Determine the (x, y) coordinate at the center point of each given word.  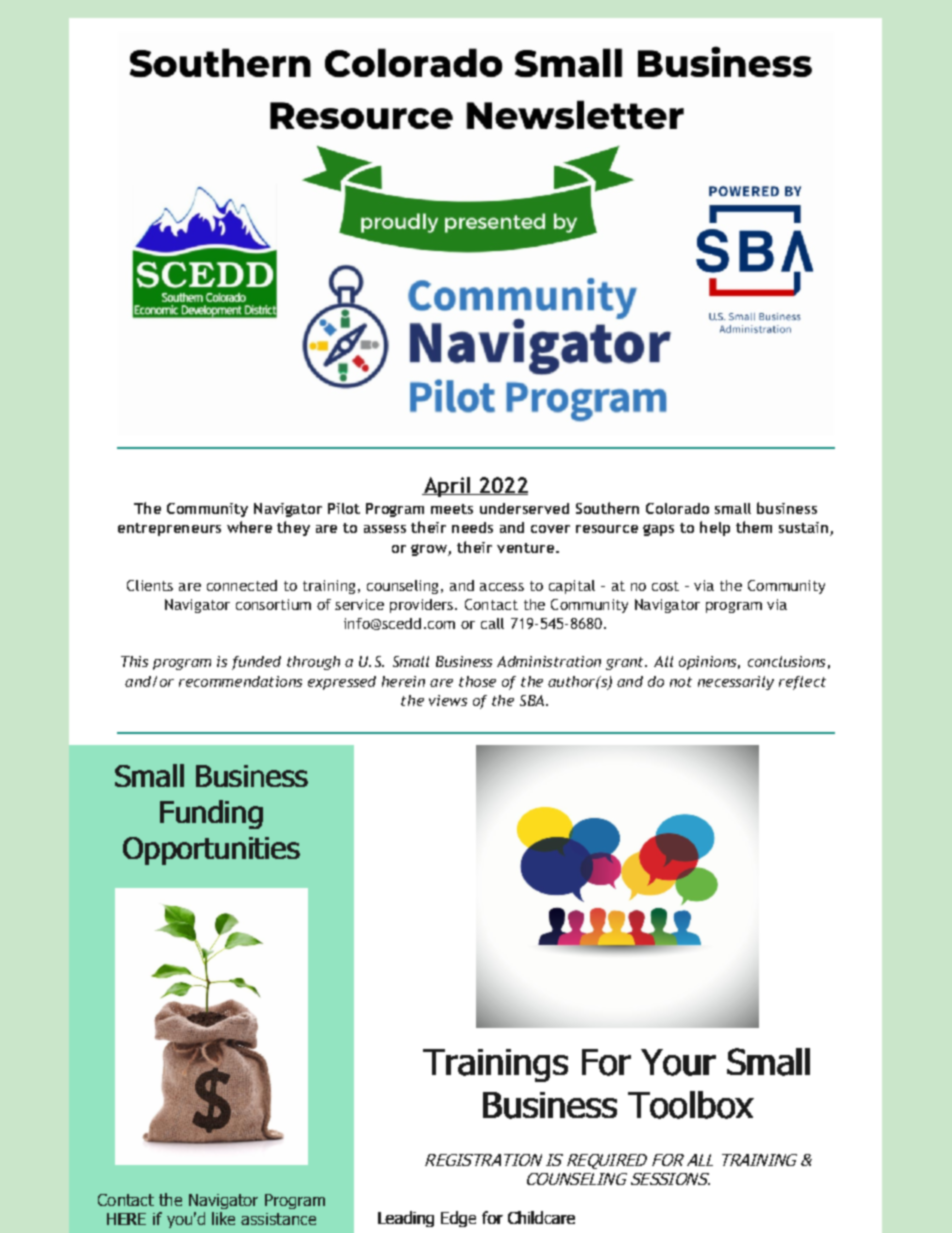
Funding (211, 814)
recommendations (240, 681)
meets (452, 509)
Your (678, 1062)
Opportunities (211, 851)
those (477, 681)
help (715, 528)
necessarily (736, 683)
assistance (278, 1219)
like (223, 1218)
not (681, 682)
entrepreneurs (169, 529)
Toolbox (691, 1105)
